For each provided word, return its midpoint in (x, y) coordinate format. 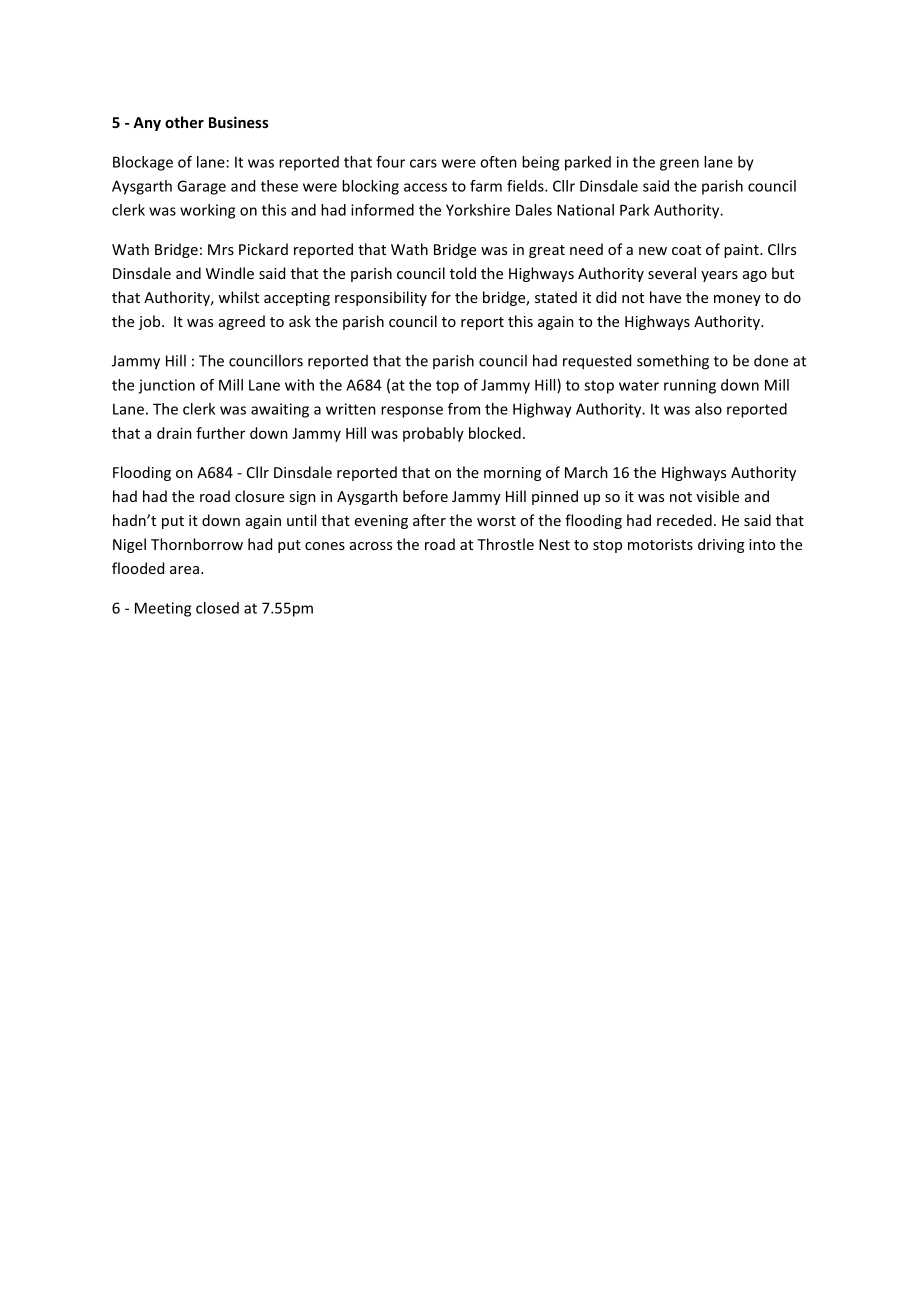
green (679, 165)
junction (166, 386)
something (673, 362)
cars (423, 163)
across (371, 546)
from (464, 409)
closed (217, 608)
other (184, 122)
